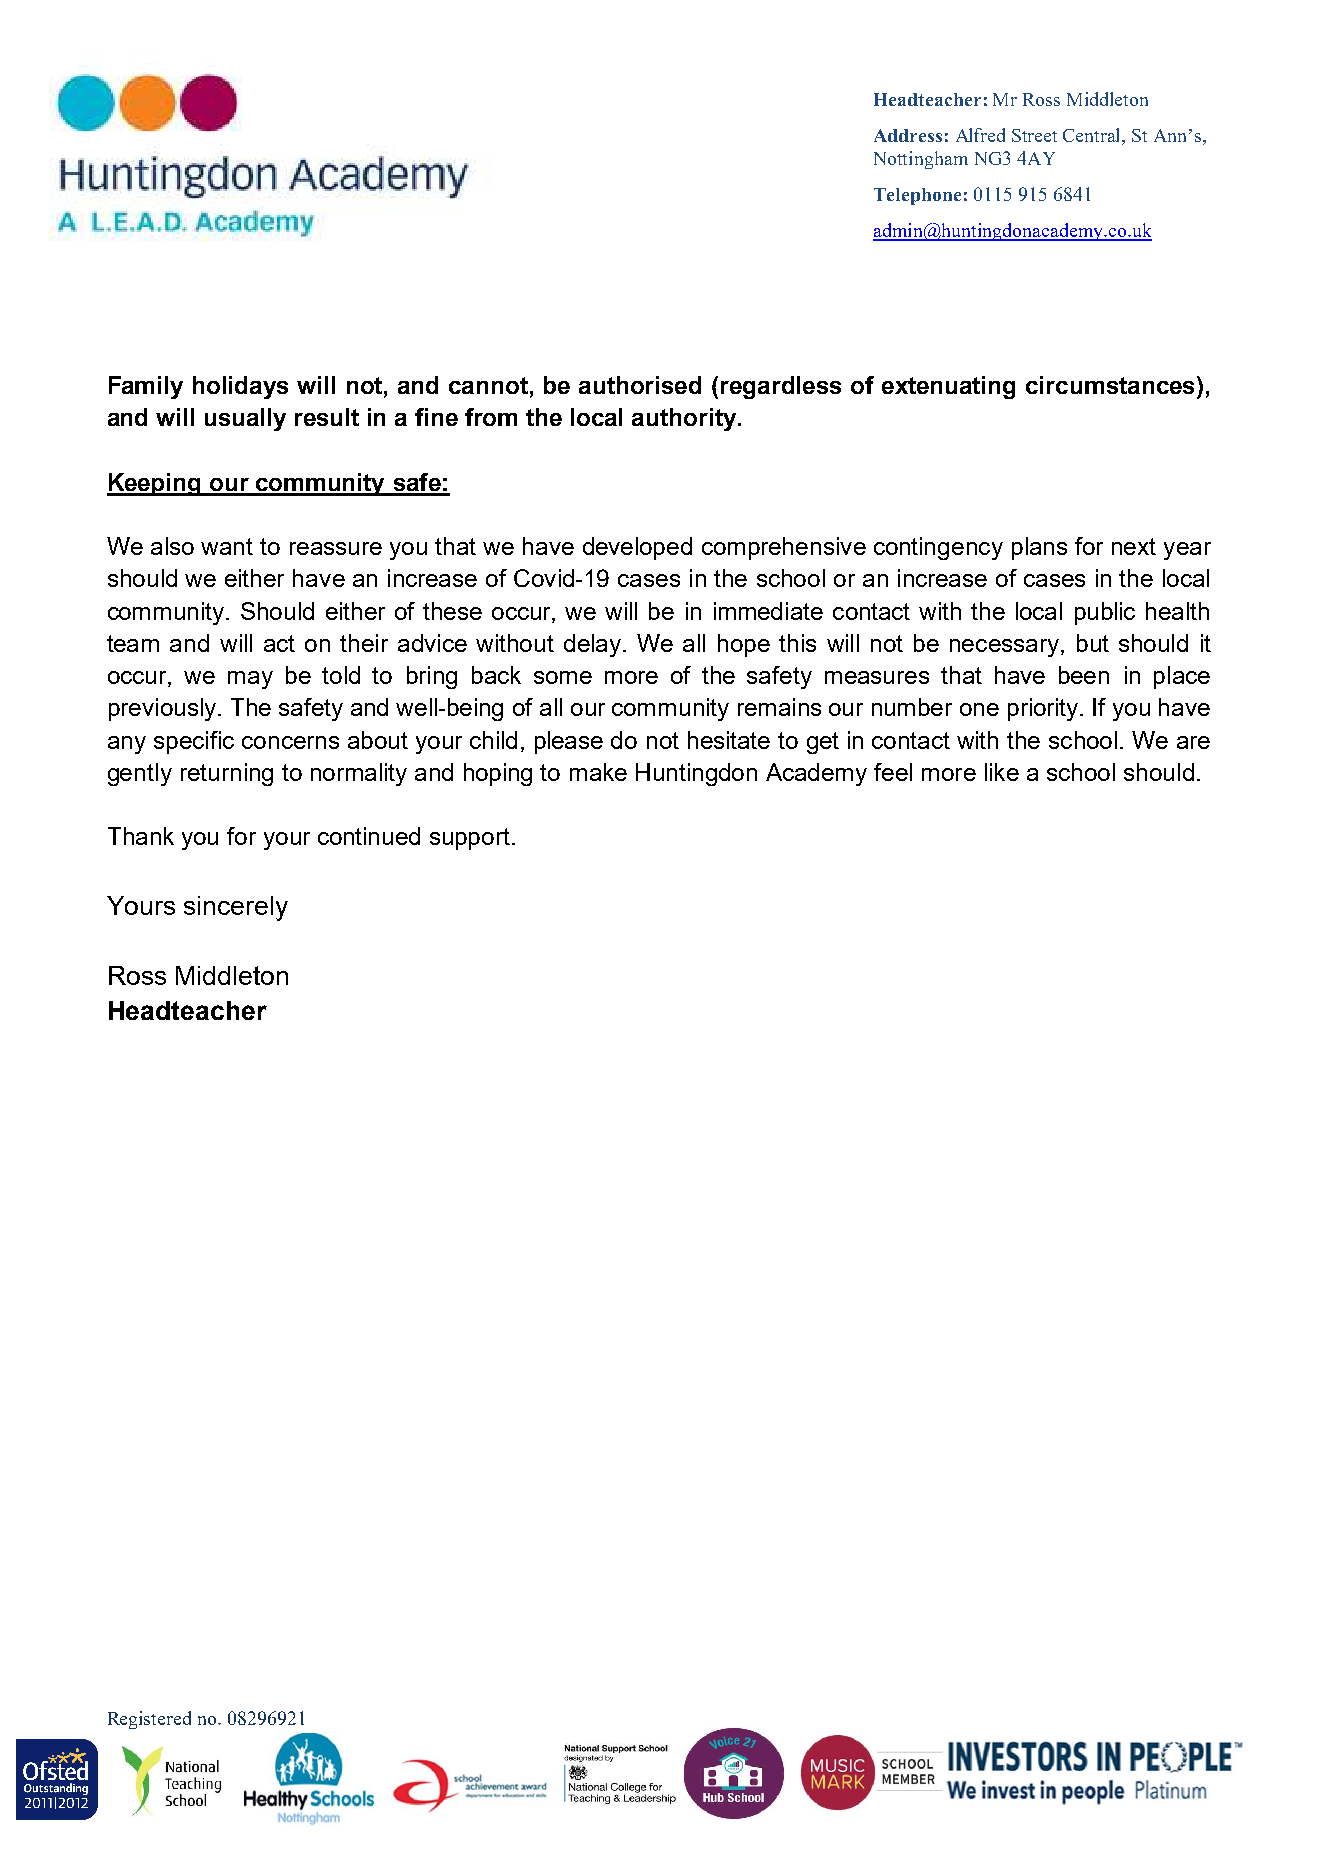  I want to click on Registered, so click(149, 1720).
